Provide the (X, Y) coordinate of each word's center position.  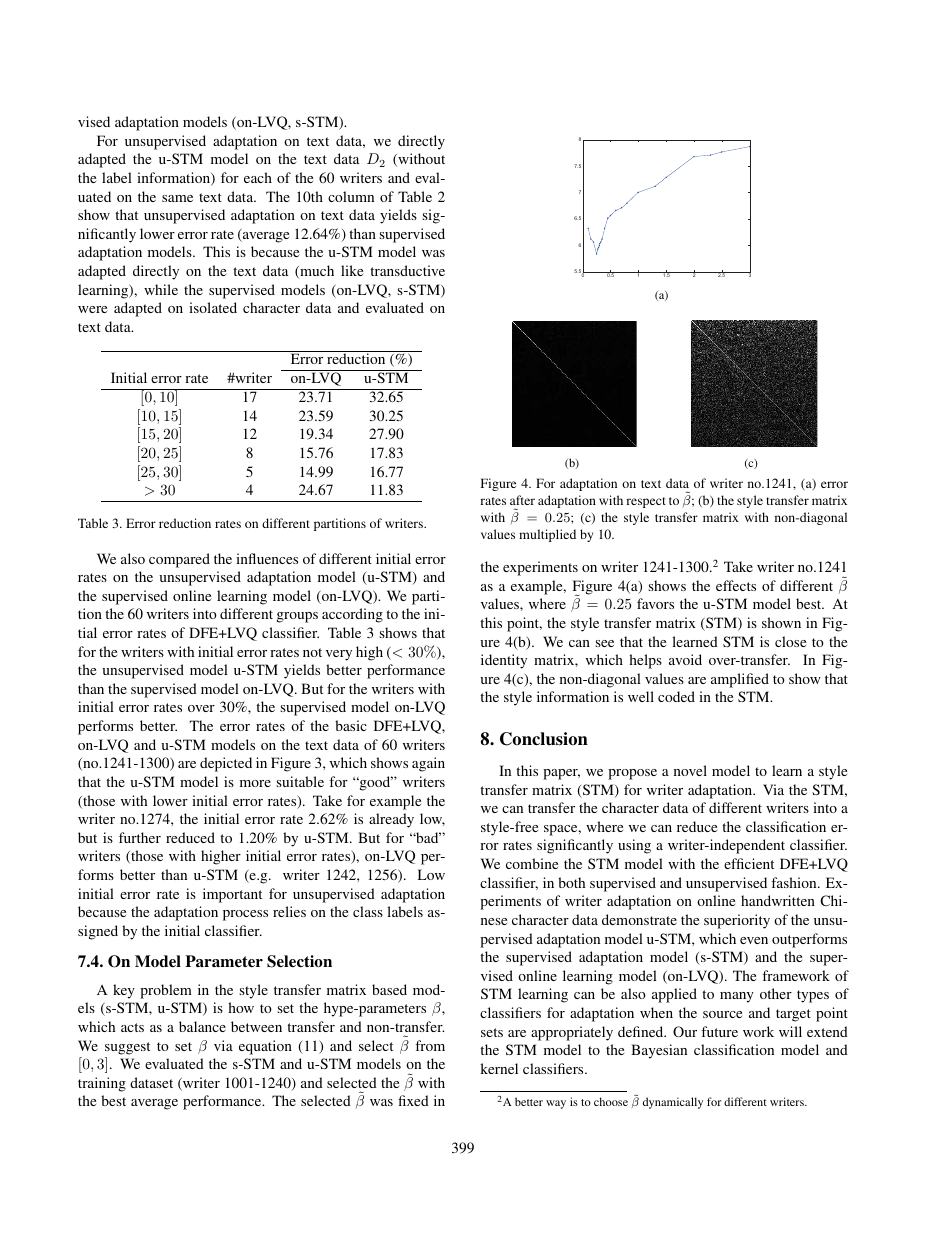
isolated (213, 307)
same (177, 198)
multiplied (547, 535)
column (351, 196)
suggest (127, 1048)
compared (179, 560)
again (428, 764)
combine (532, 863)
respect (646, 502)
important (232, 895)
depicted (226, 764)
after (522, 500)
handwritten (778, 900)
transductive (407, 270)
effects (736, 585)
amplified (740, 680)
